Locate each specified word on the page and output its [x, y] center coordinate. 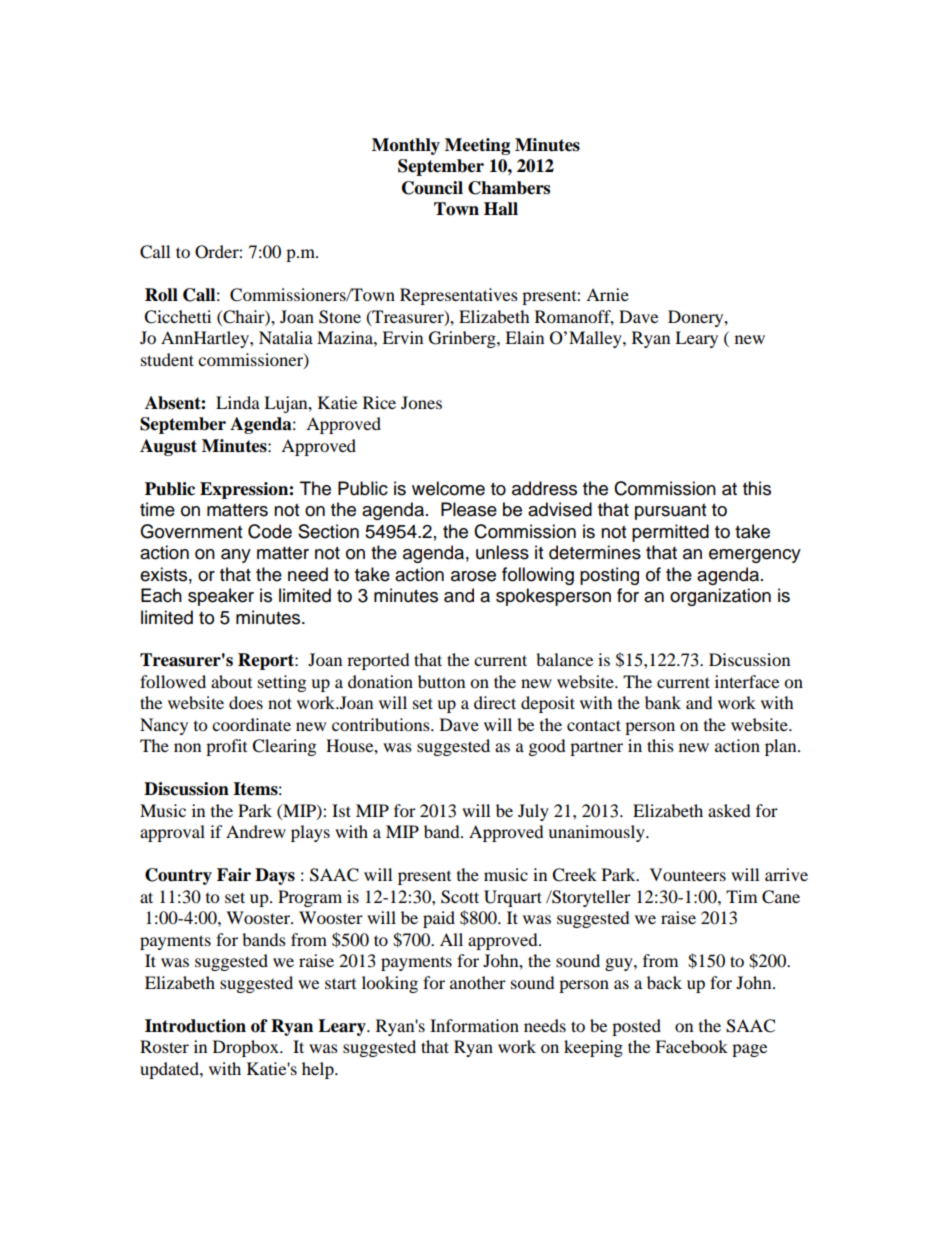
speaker [221, 597]
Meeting [477, 146]
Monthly [406, 146]
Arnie [607, 294]
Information [474, 1025]
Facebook [691, 1046]
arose [473, 576]
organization [720, 597]
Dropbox [247, 1048]
